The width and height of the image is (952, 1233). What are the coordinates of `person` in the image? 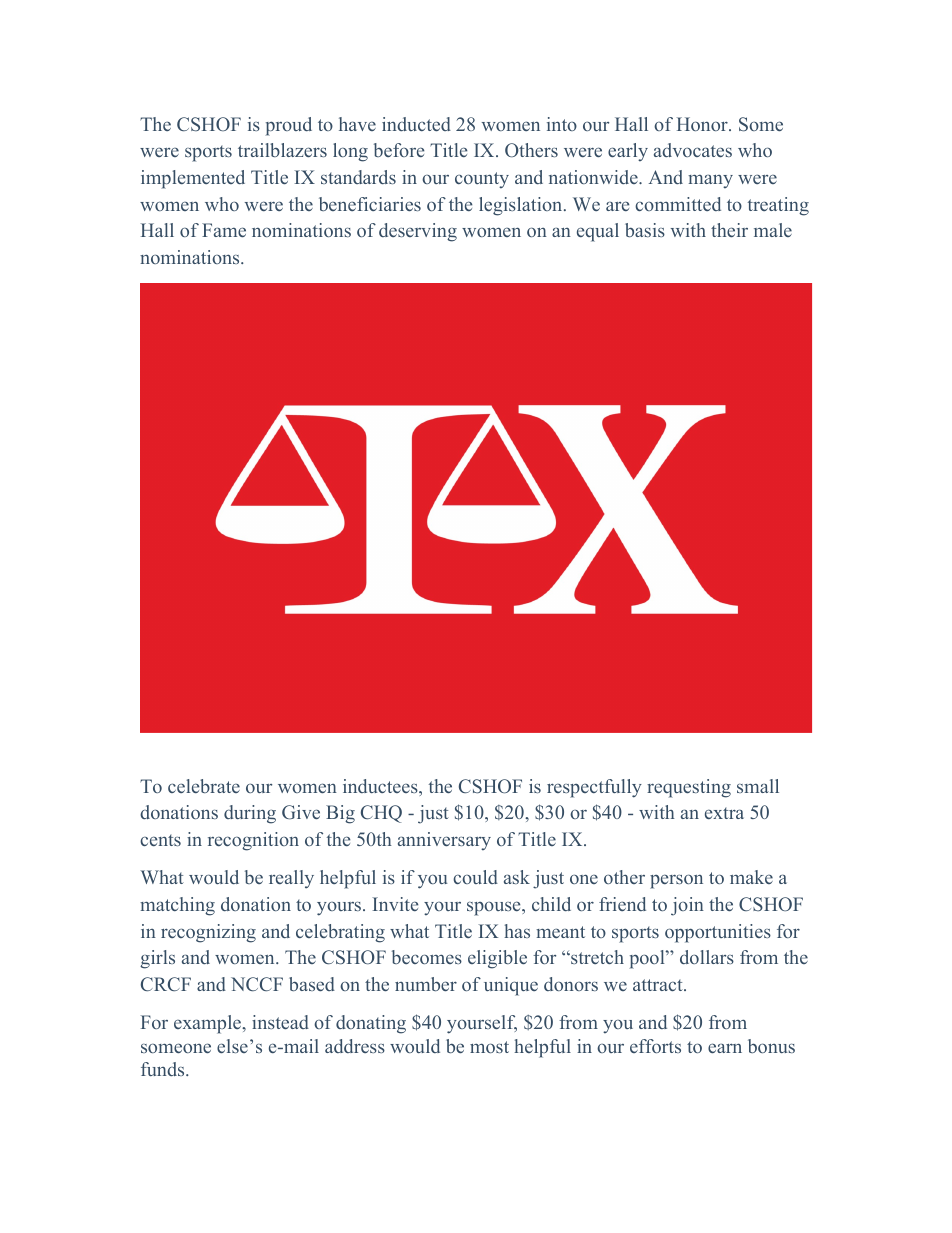 It's located at (676, 881).
